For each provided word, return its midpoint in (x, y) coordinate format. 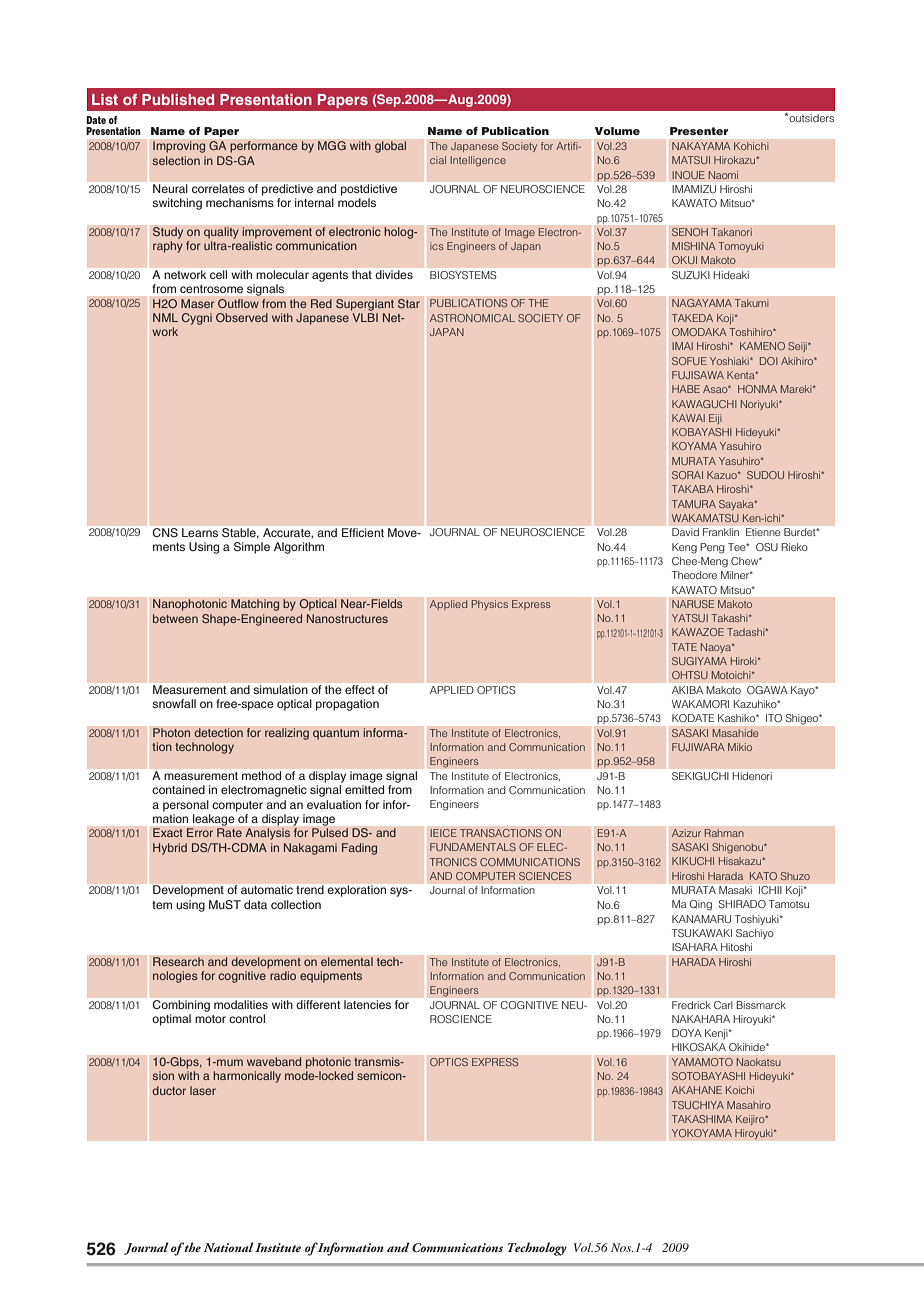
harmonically (247, 1077)
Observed (242, 317)
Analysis (267, 834)
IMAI (682, 346)
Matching (255, 605)
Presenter (699, 131)
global (390, 147)
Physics (490, 605)
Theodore (694, 575)
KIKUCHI (693, 861)
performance (264, 147)
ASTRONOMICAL (472, 318)
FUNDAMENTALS (473, 847)
